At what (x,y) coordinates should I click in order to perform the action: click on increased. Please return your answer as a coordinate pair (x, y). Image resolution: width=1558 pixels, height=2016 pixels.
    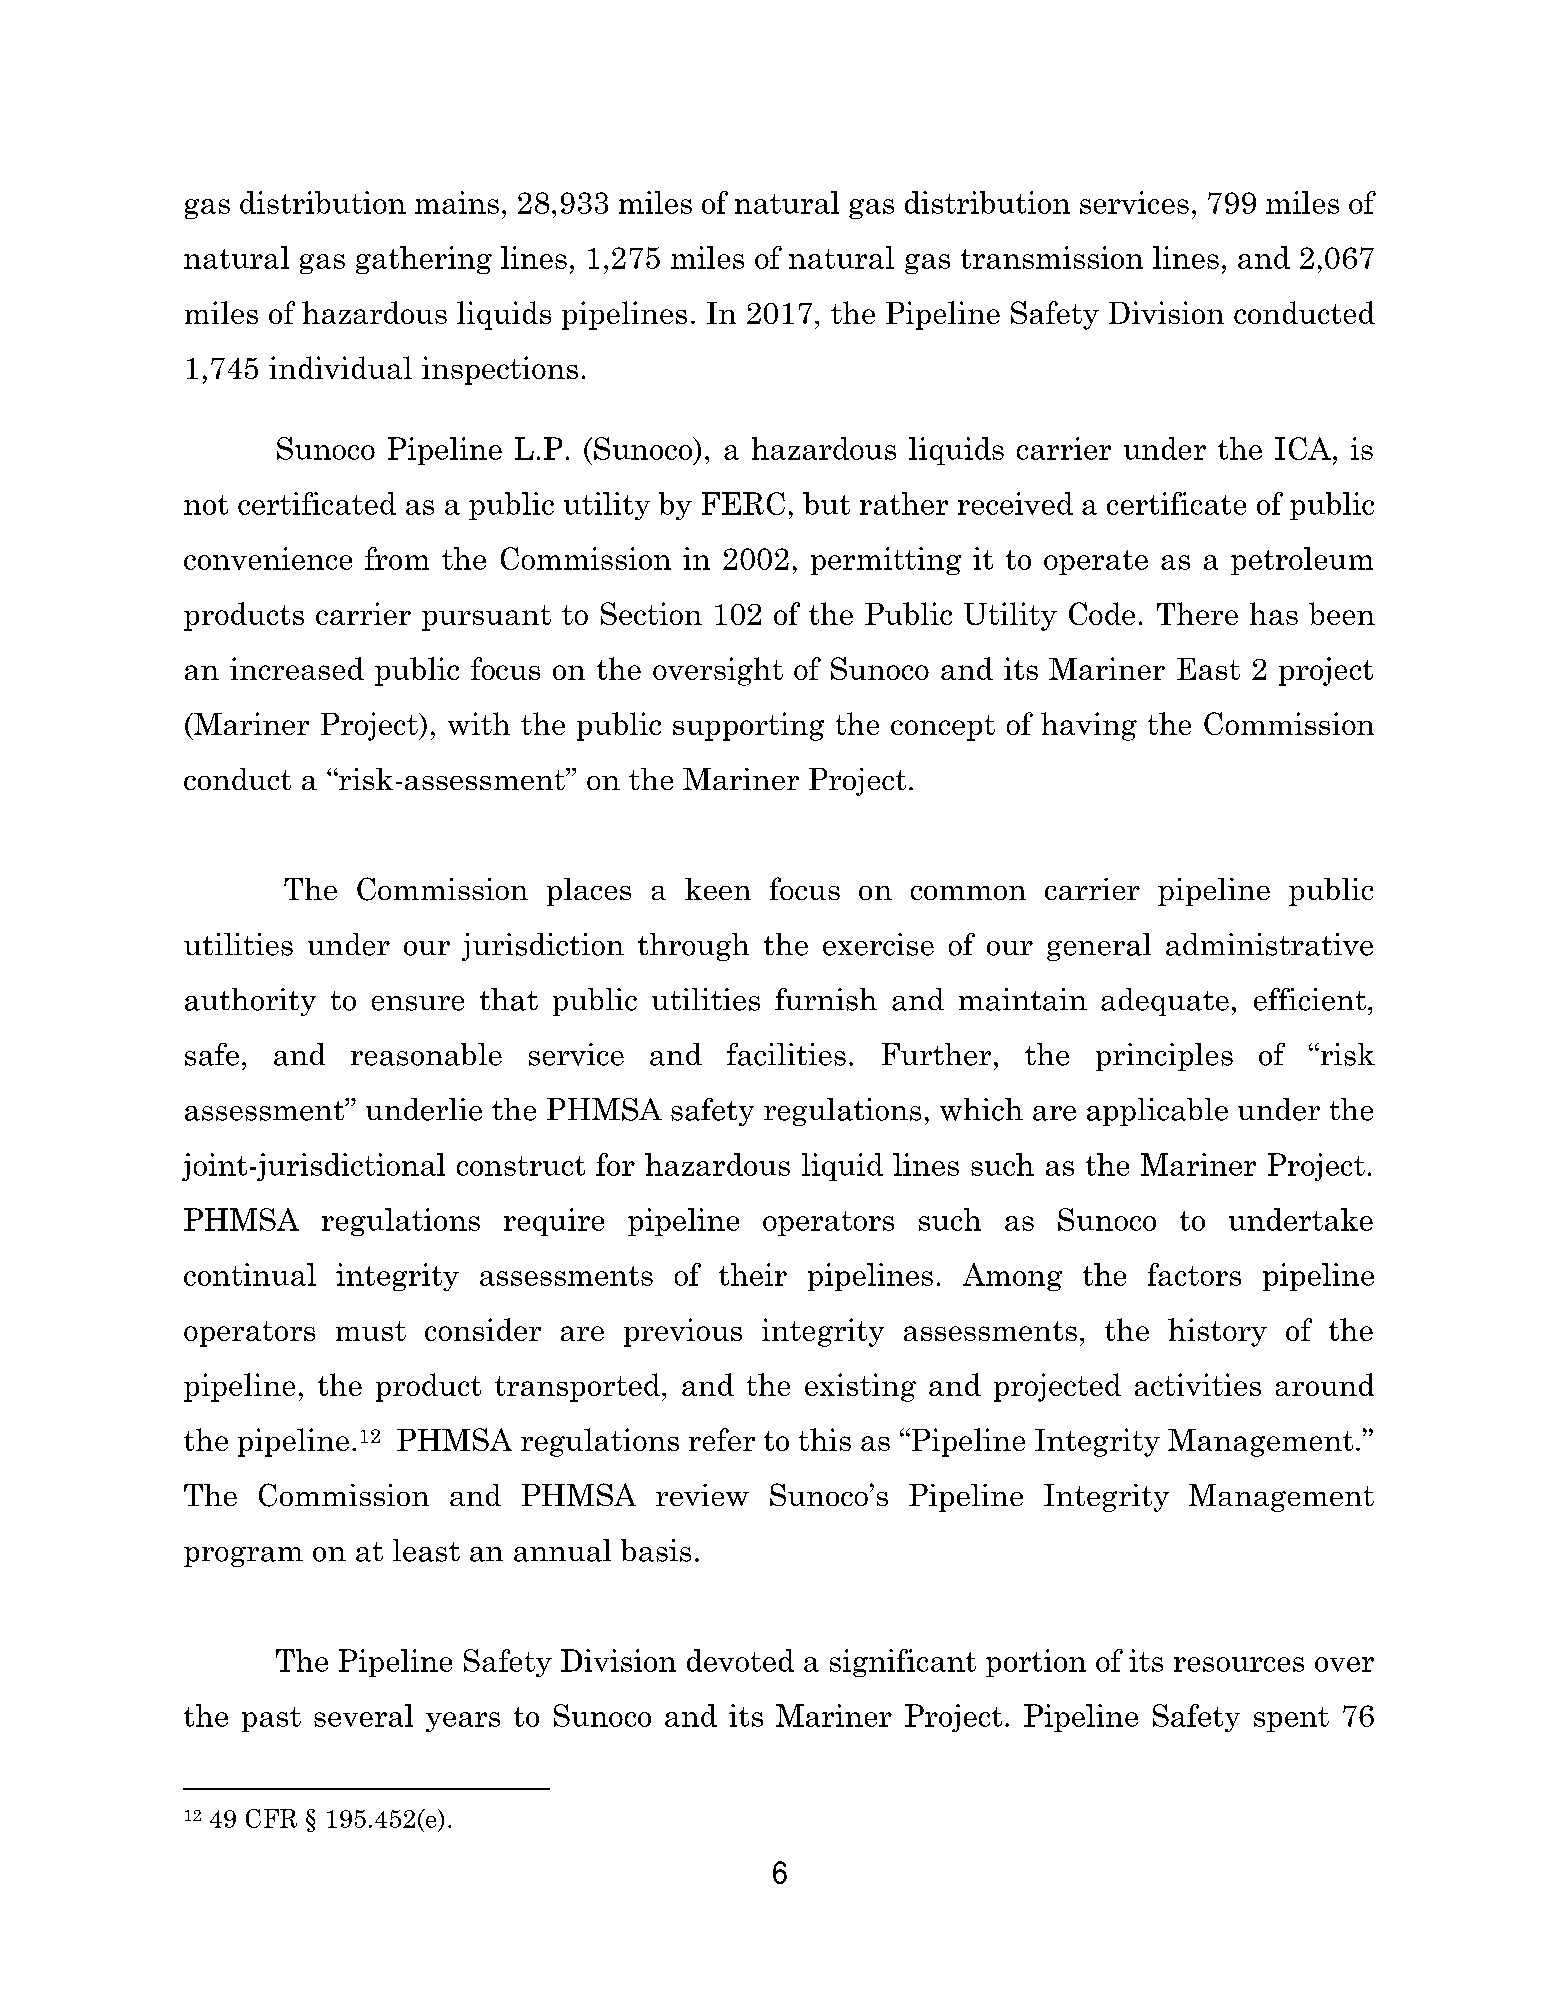
    Looking at the image, I should click on (297, 668).
